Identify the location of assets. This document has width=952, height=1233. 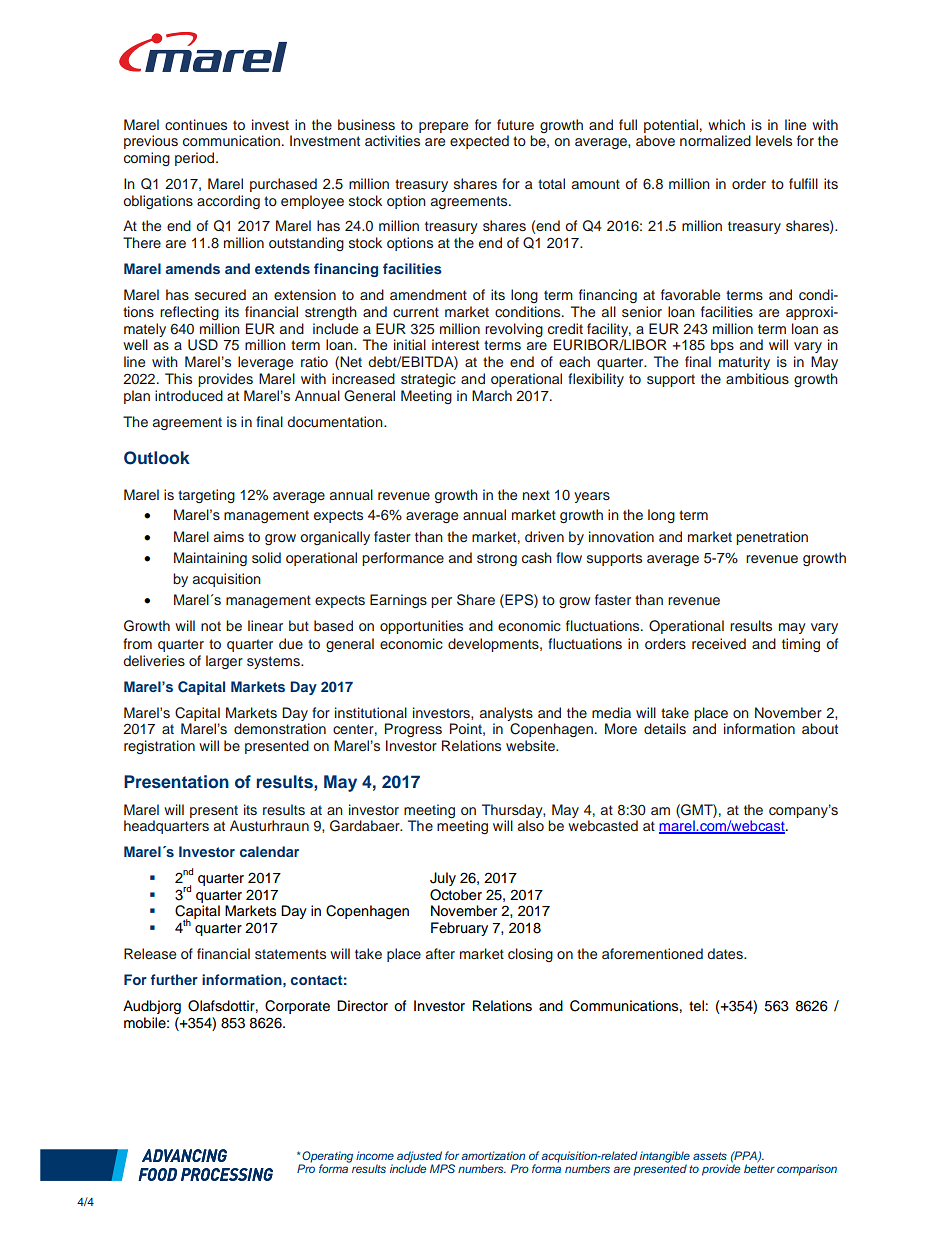
(710, 1156).
